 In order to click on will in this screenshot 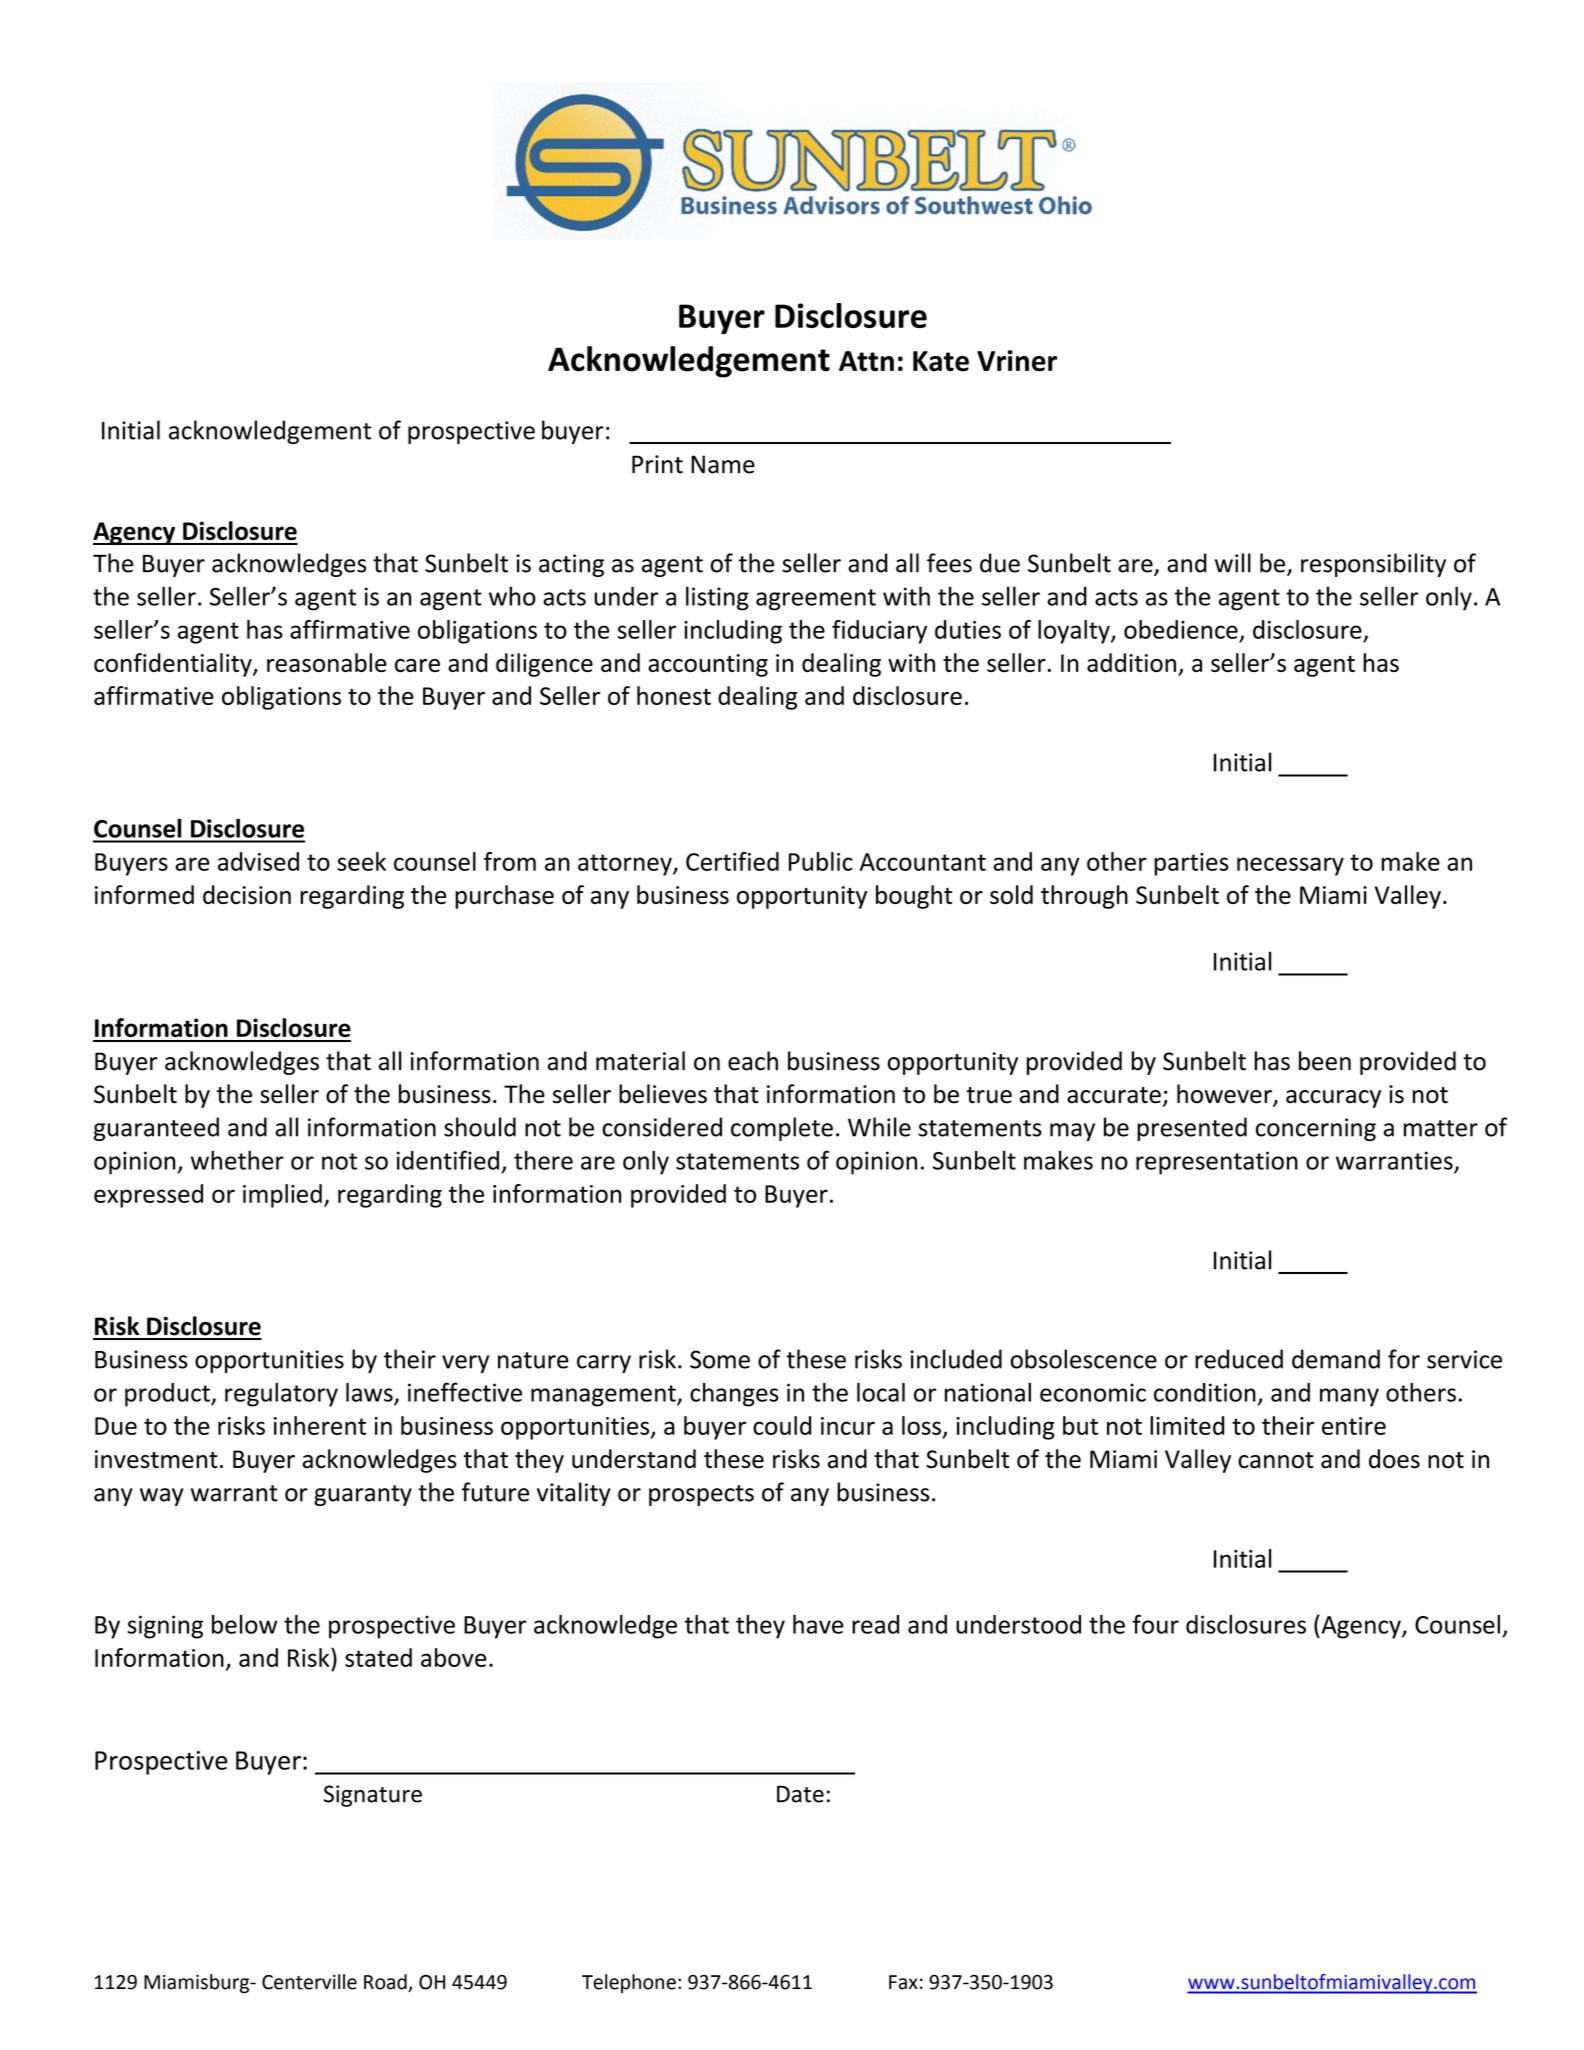, I will do `click(1233, 563)`.
